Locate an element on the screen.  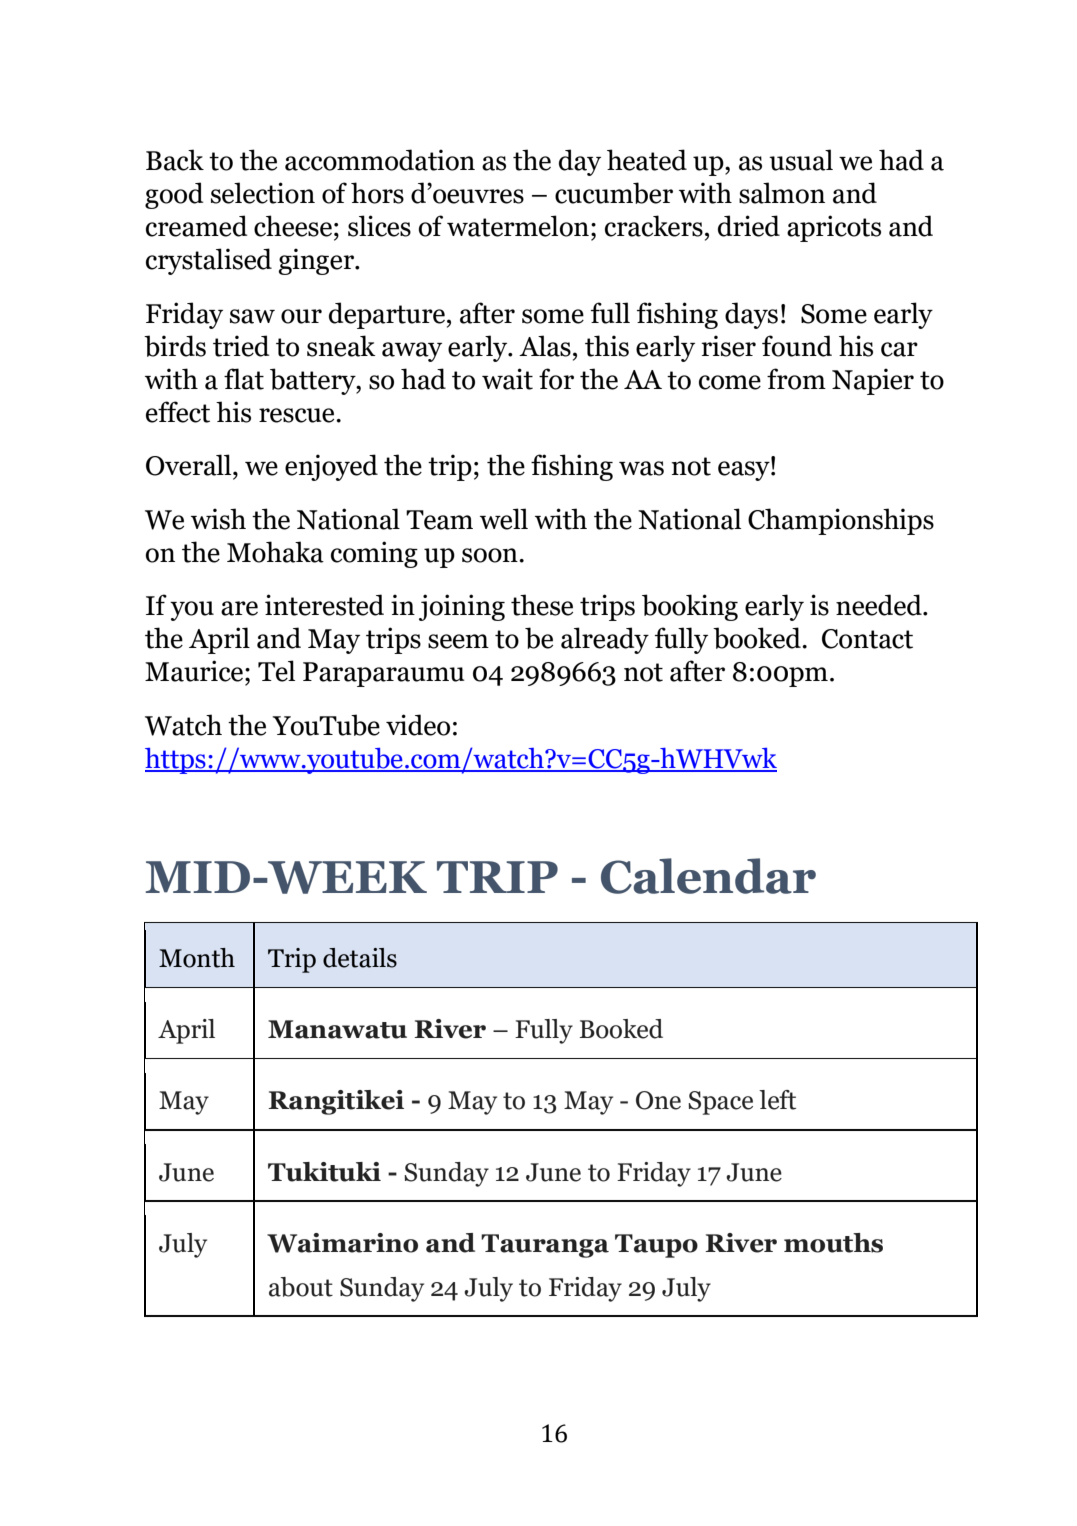
One is located at coordinates (658, 1100).
